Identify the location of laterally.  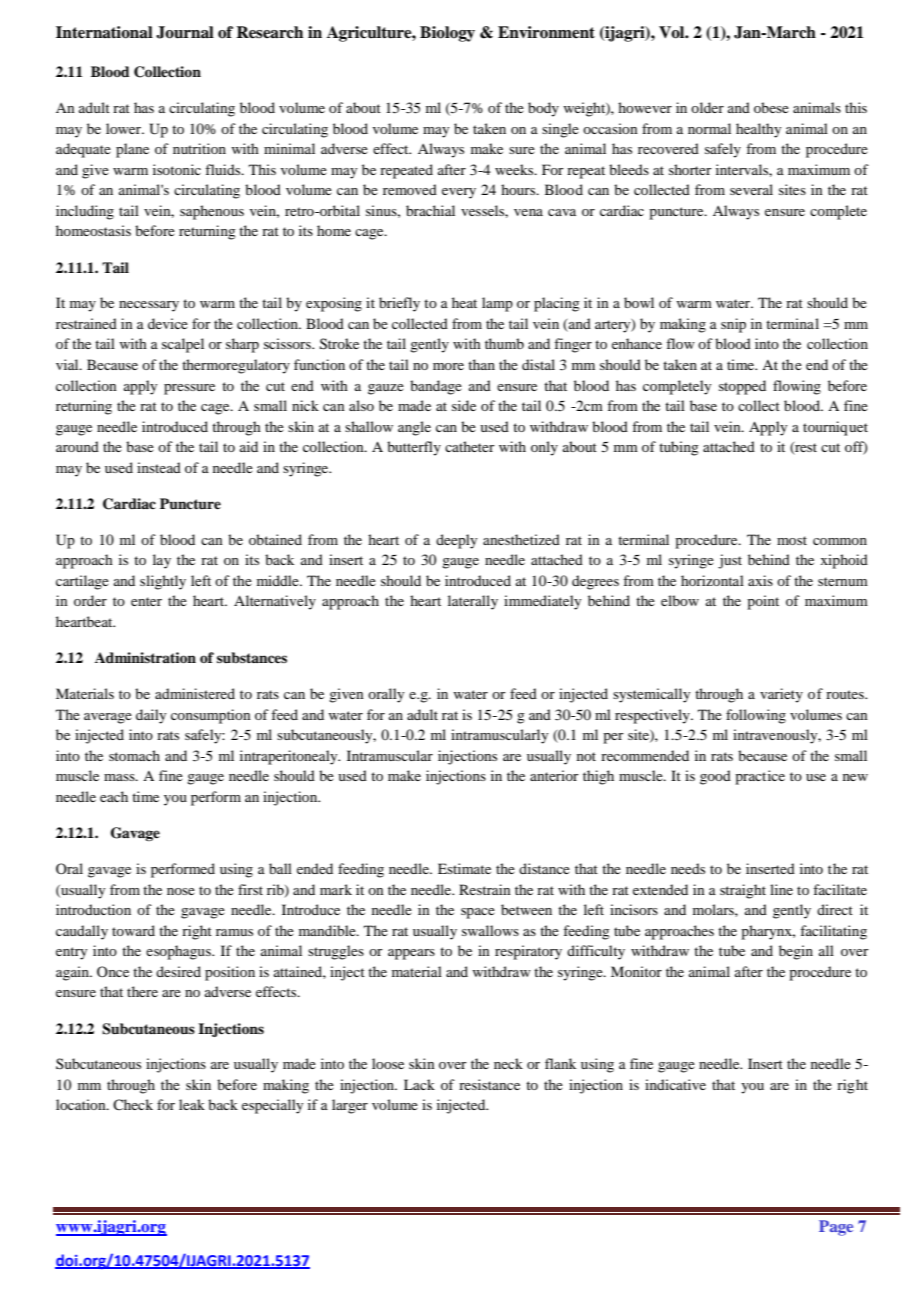
(473, 602).
